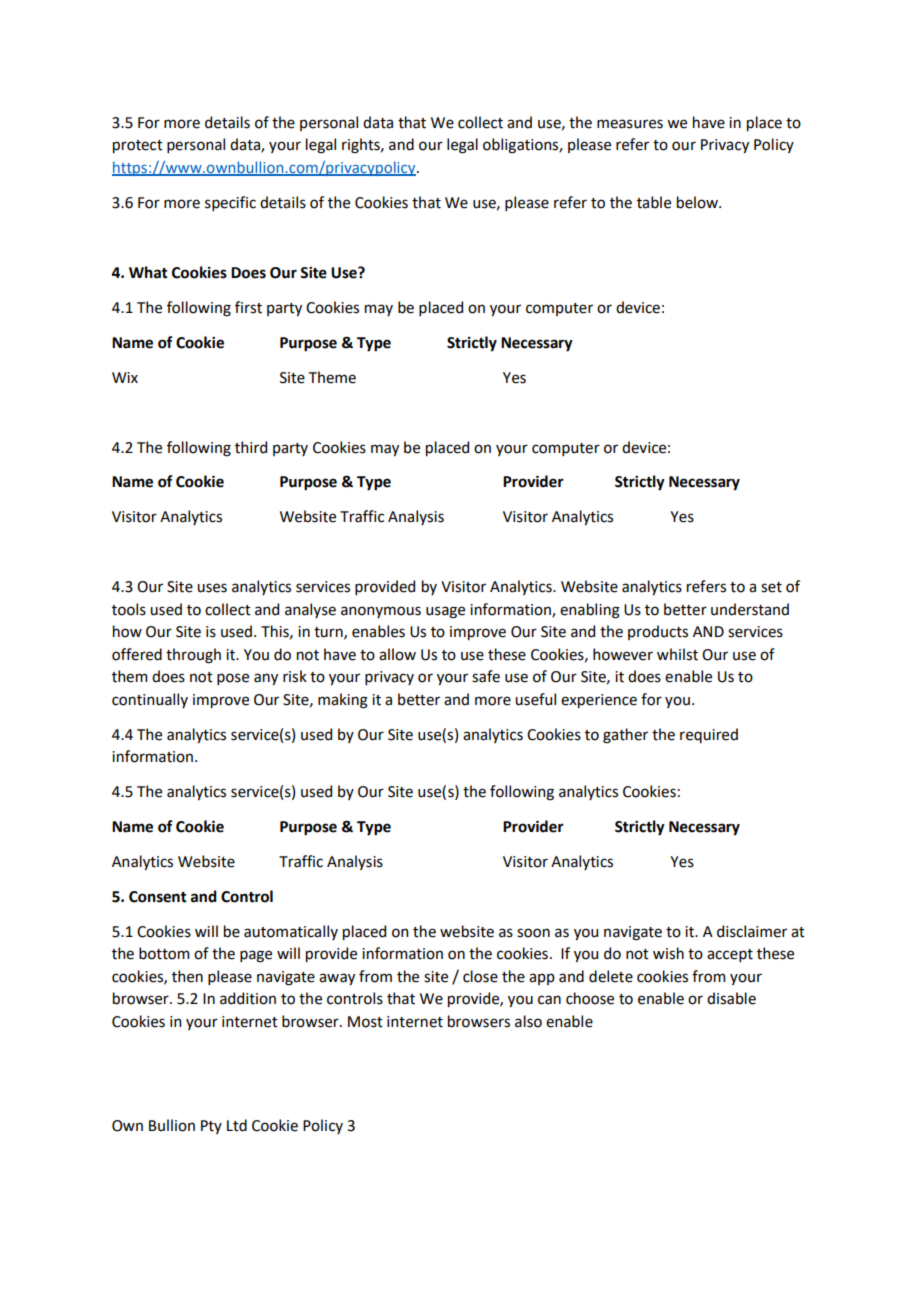 This image has width=924, height=1307. I want to click on below, so click(698, 202).
